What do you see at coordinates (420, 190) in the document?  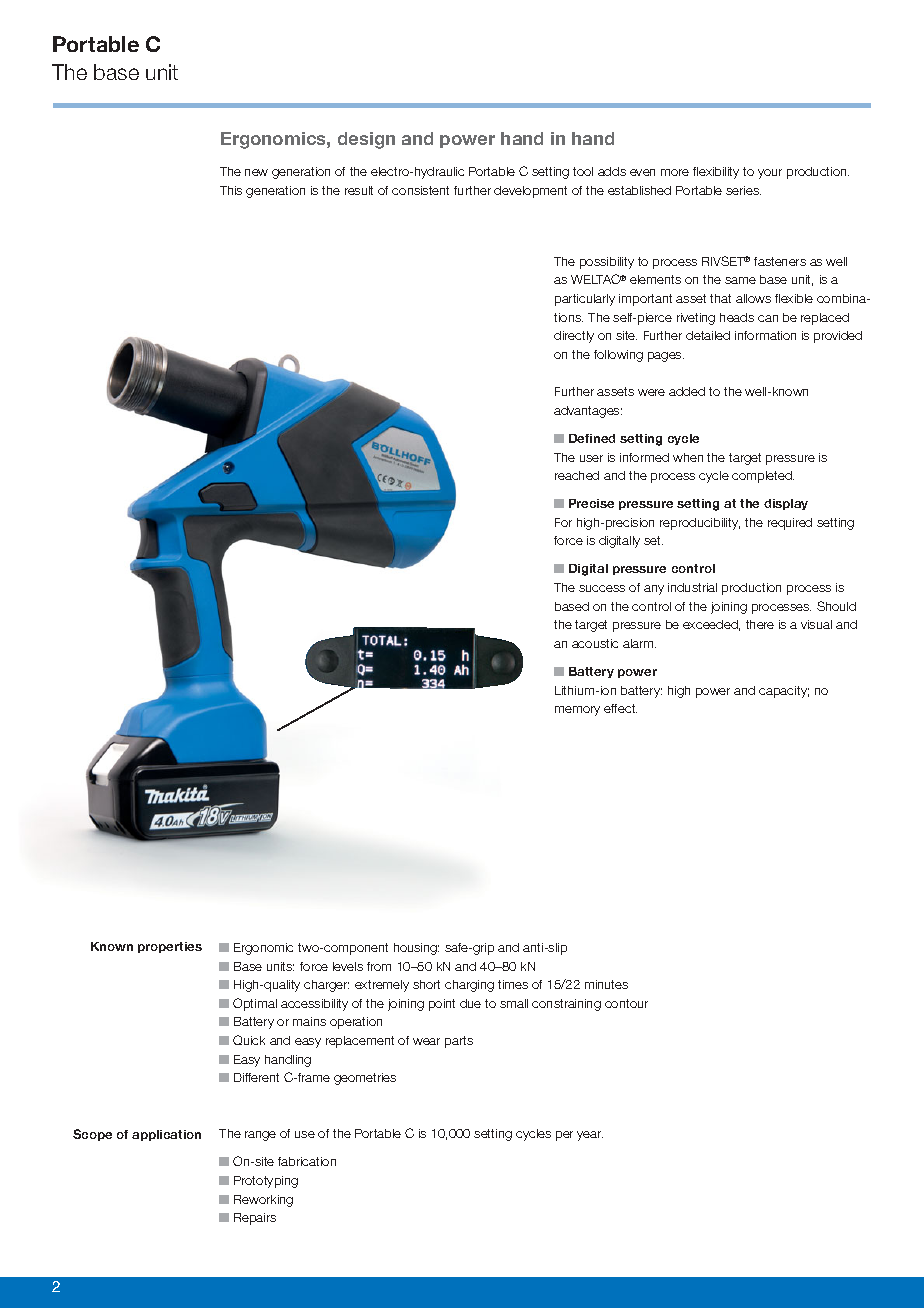 I see `consistent` at bounding box center [420, 190].
